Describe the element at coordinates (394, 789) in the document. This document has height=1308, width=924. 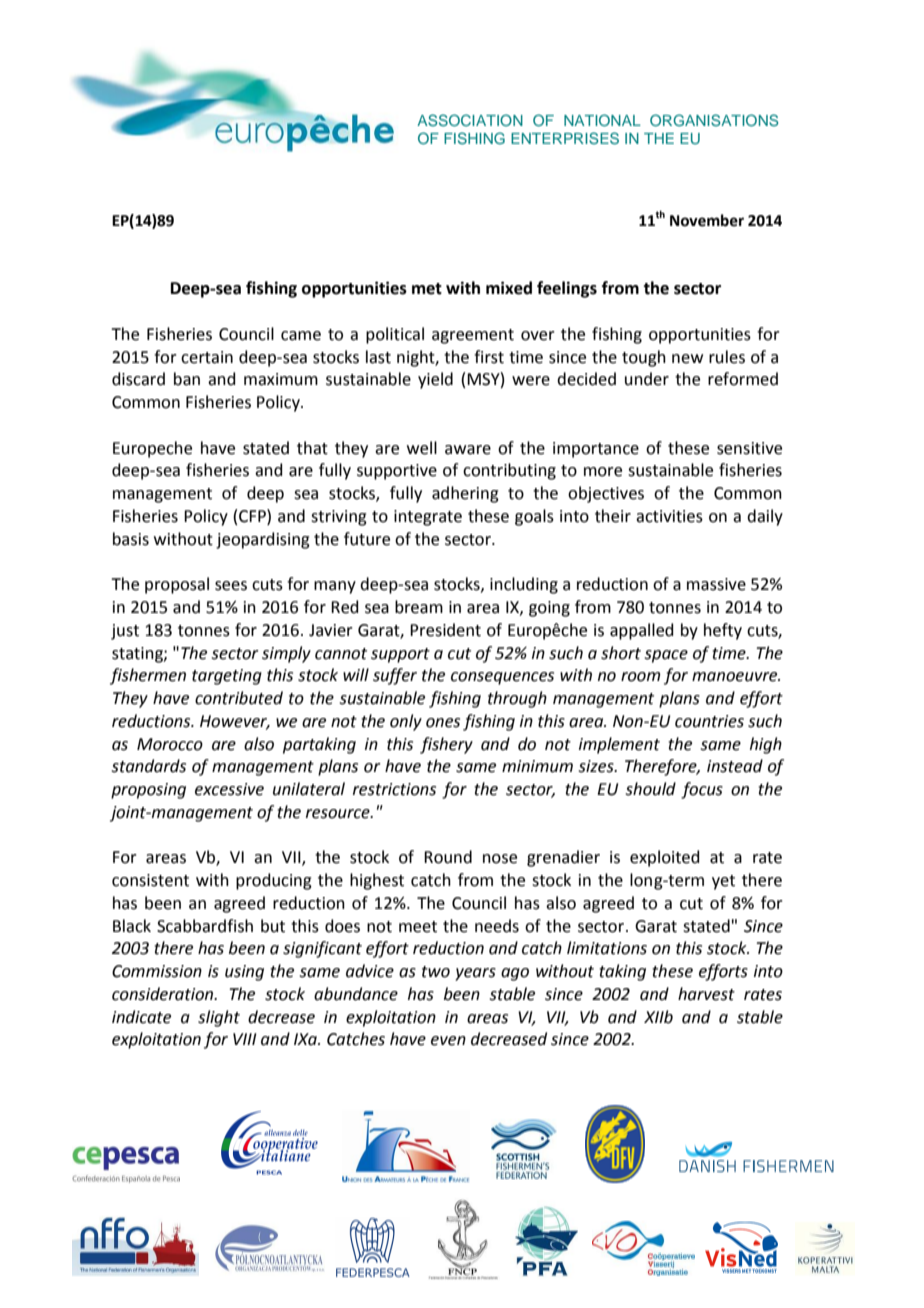
I see `restrictions` at that location.
